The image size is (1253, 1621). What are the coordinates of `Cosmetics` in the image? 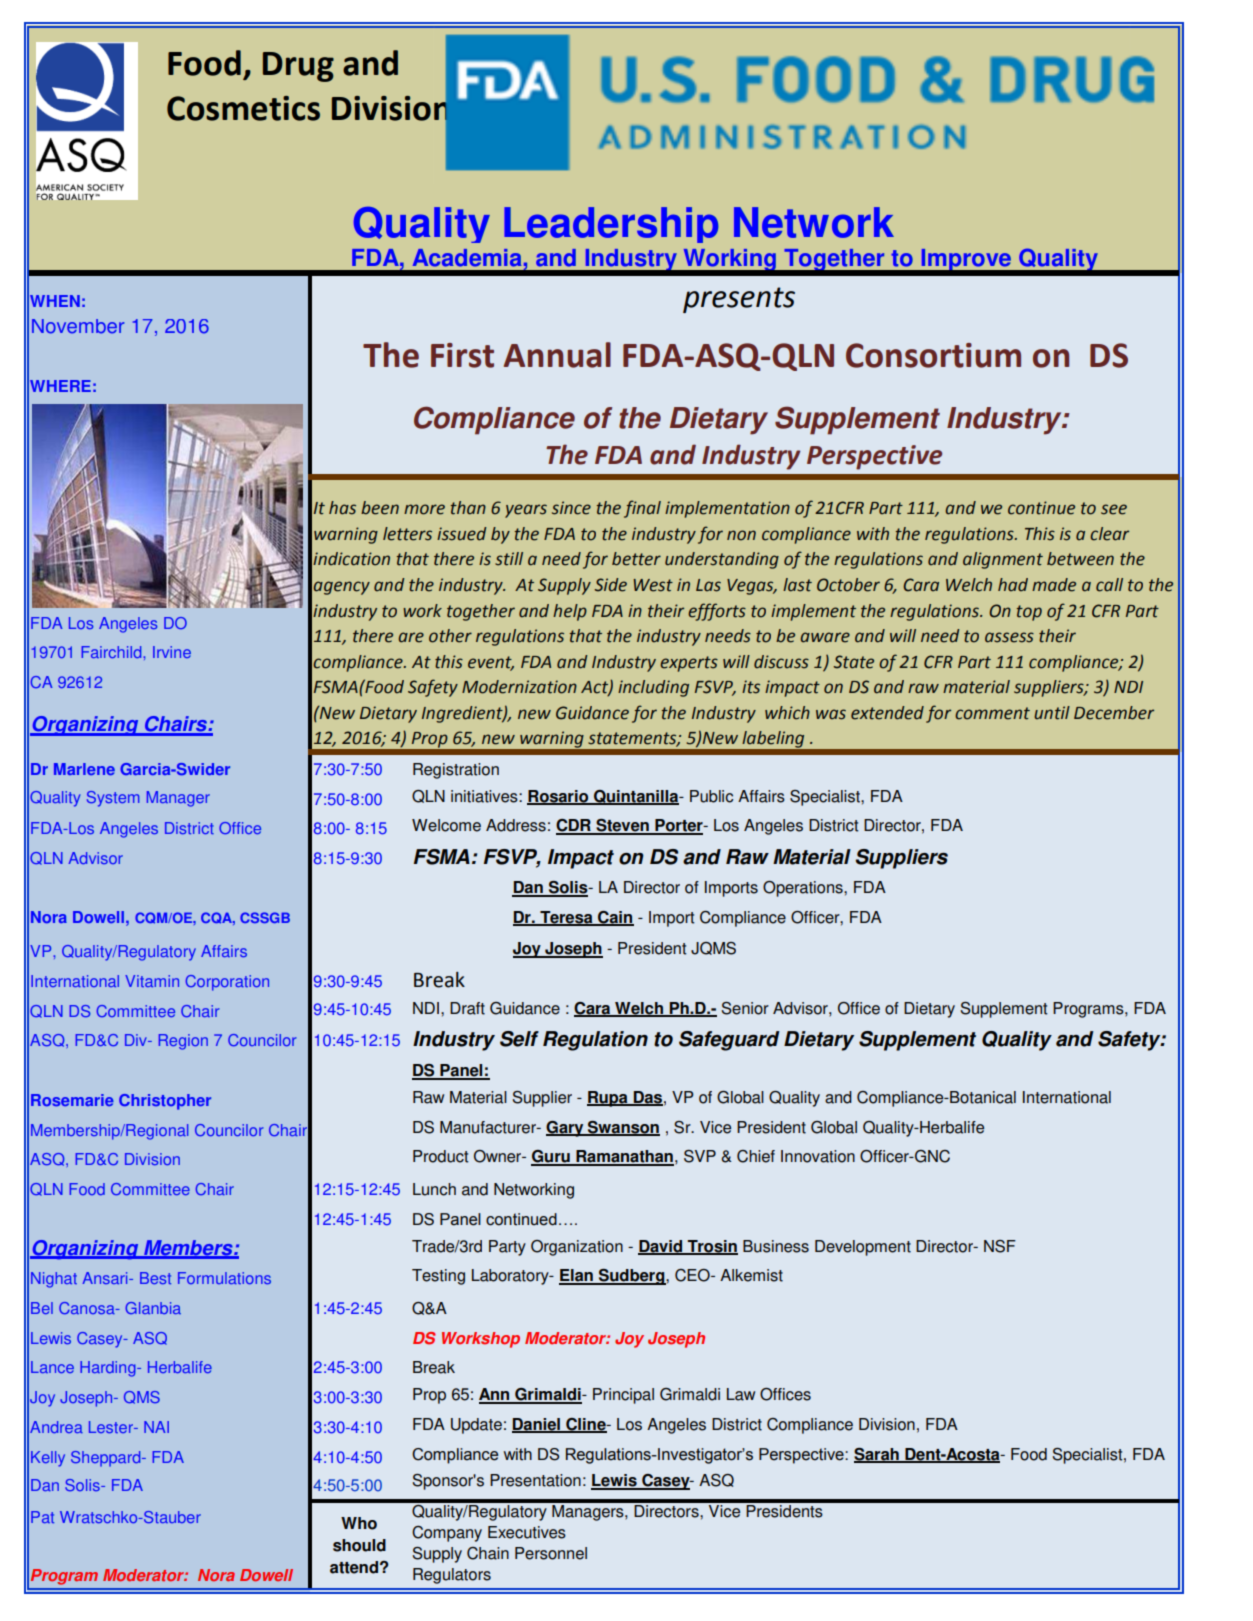 It's located at (243, 108).
